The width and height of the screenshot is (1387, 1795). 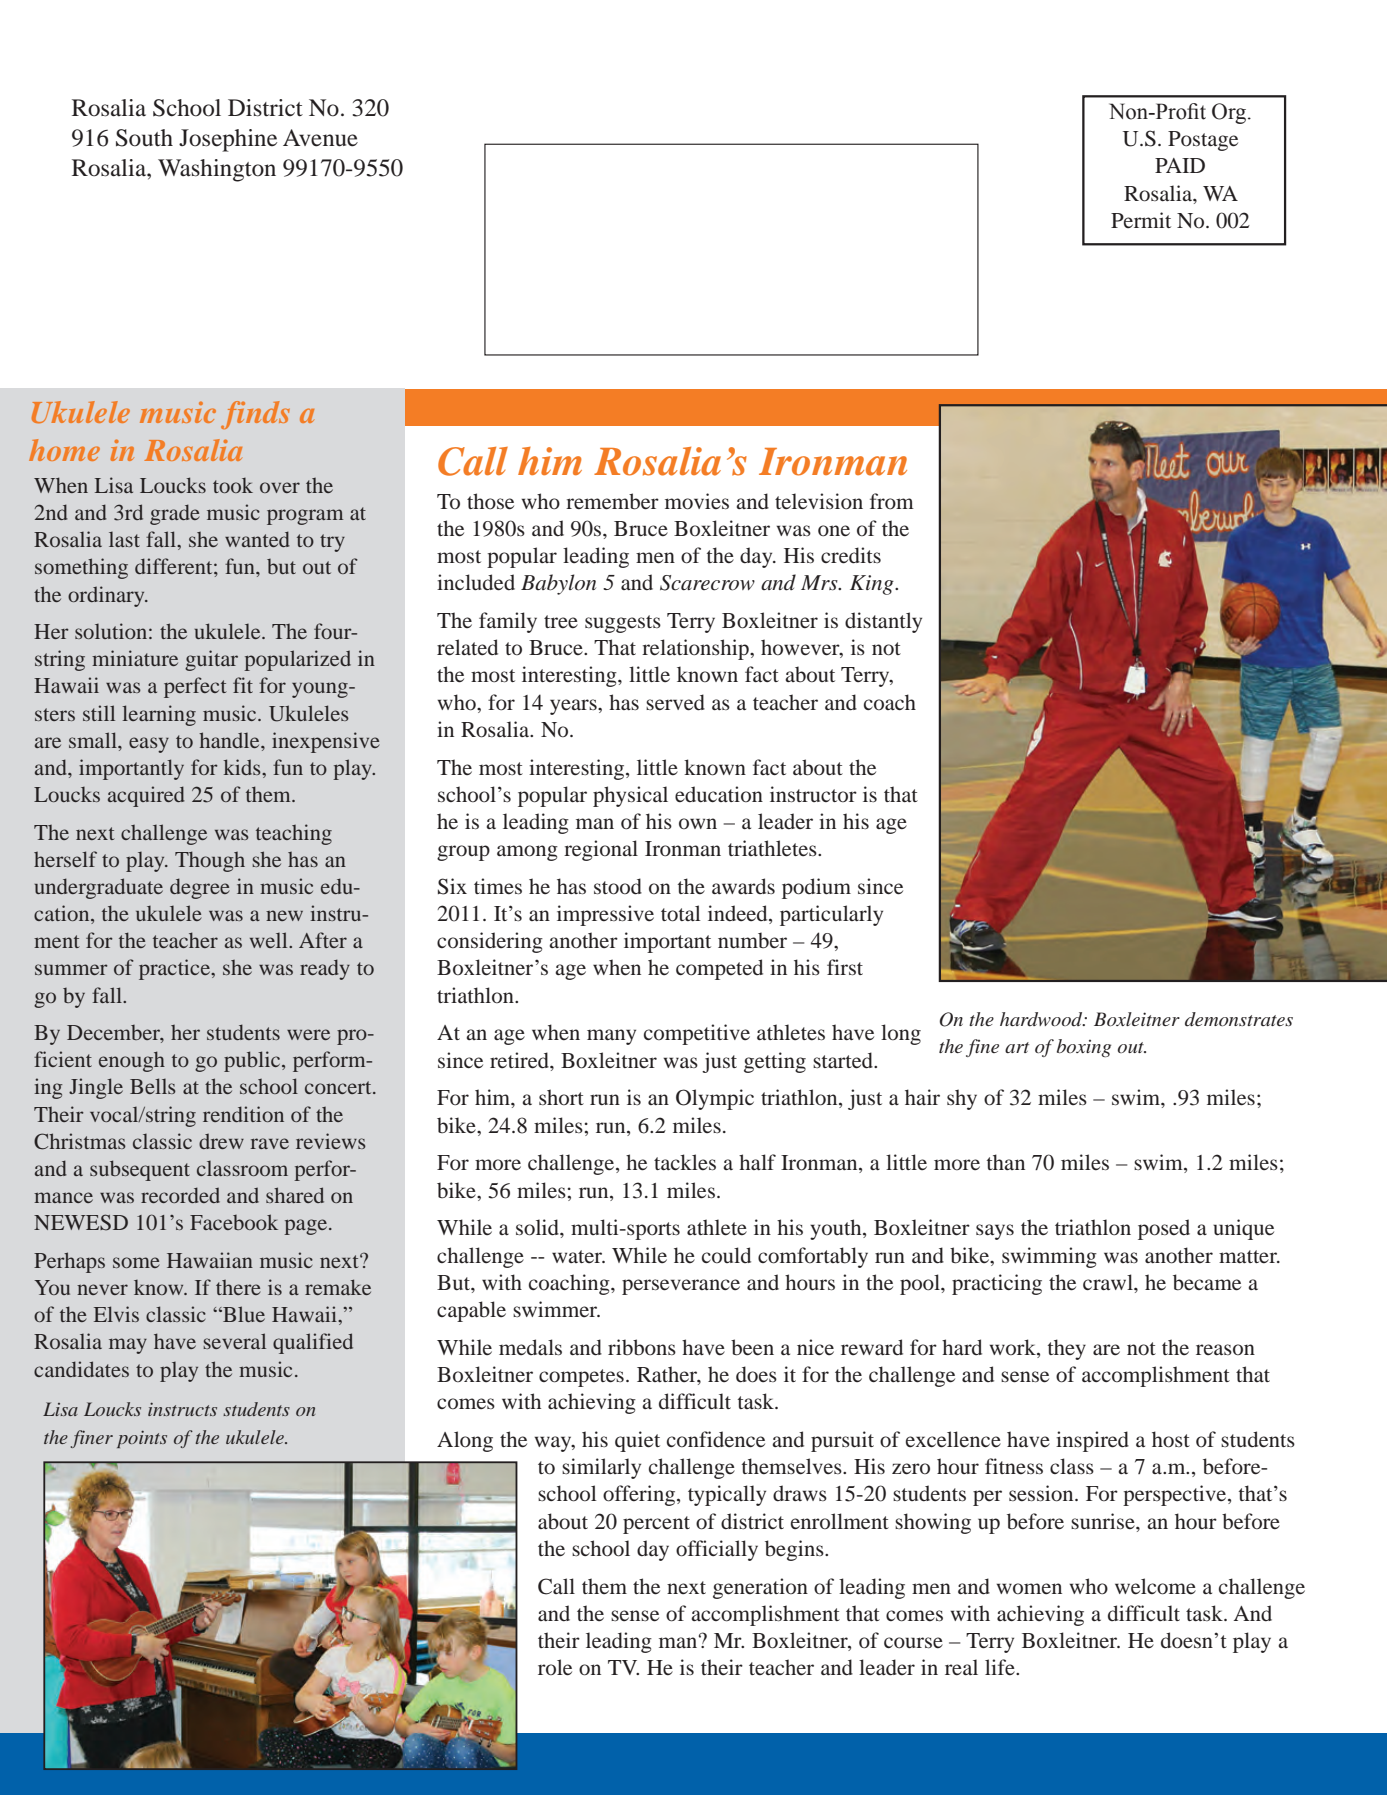 What do you see at coordinates (681, 1287) in the screenshot?
I see `perseverance` at bounding box center [681, 1287].
